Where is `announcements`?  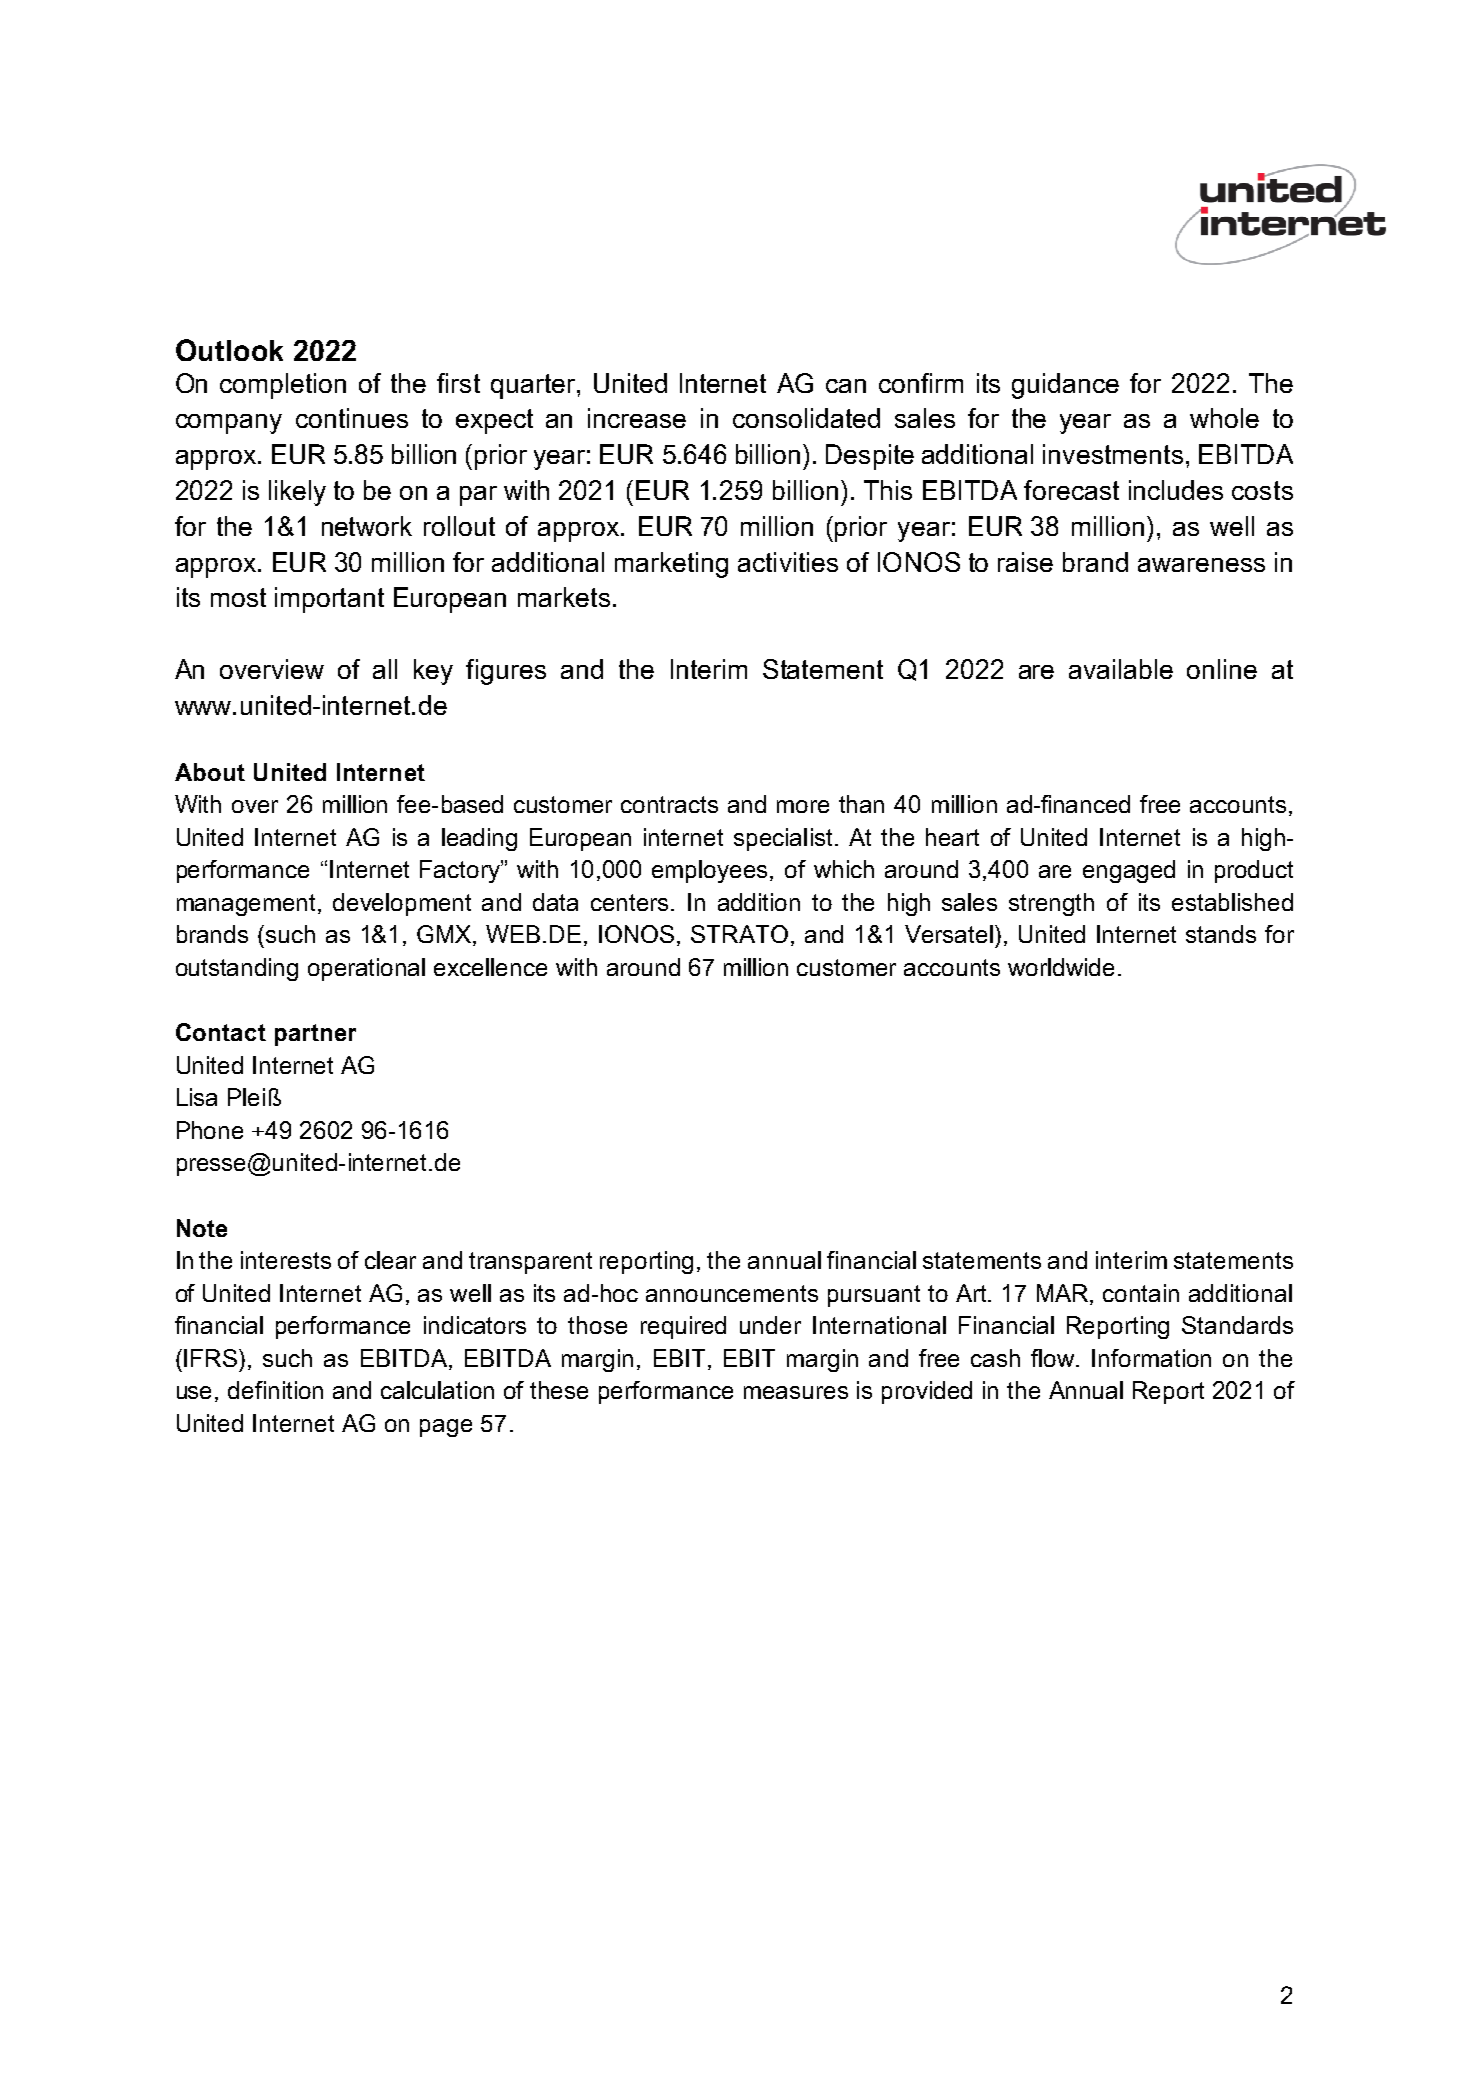
announcements is located at coordinates (732, 1293).
